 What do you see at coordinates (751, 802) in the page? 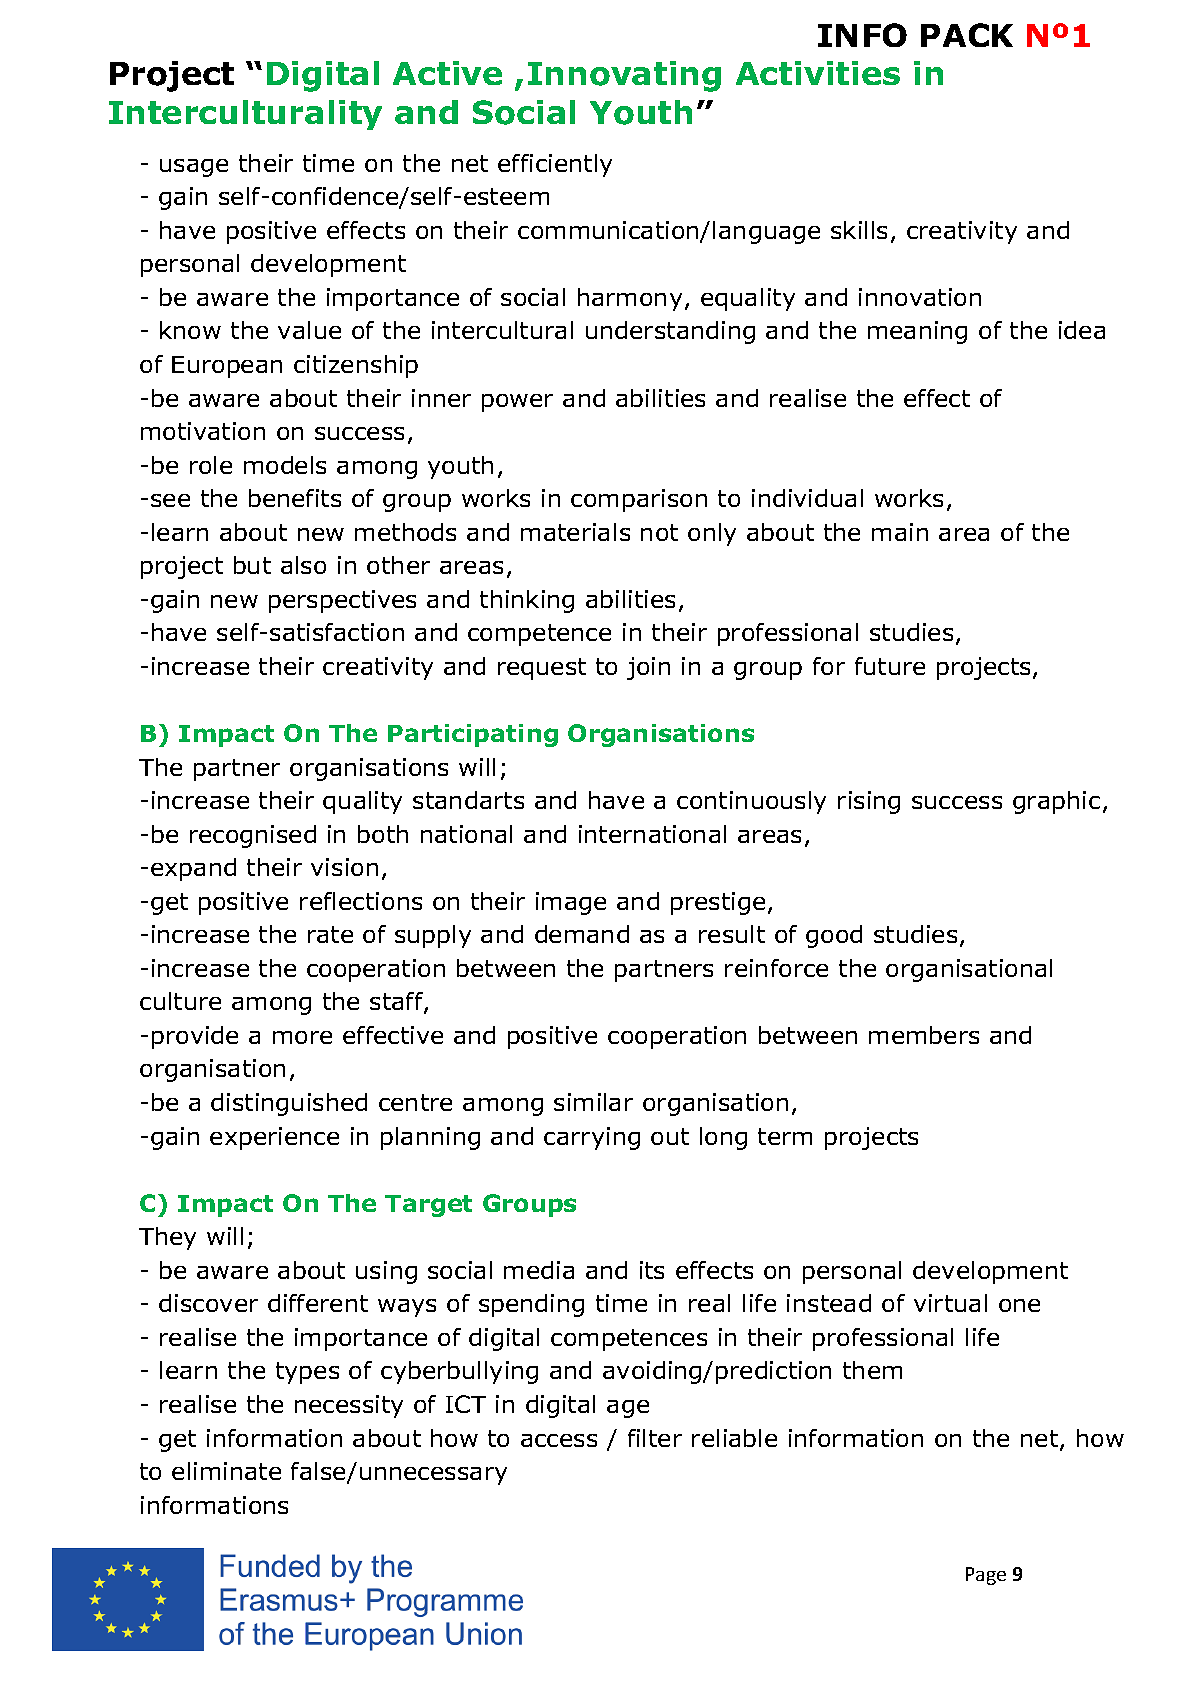
I see `continuously` at bounding box center [751, 802].
